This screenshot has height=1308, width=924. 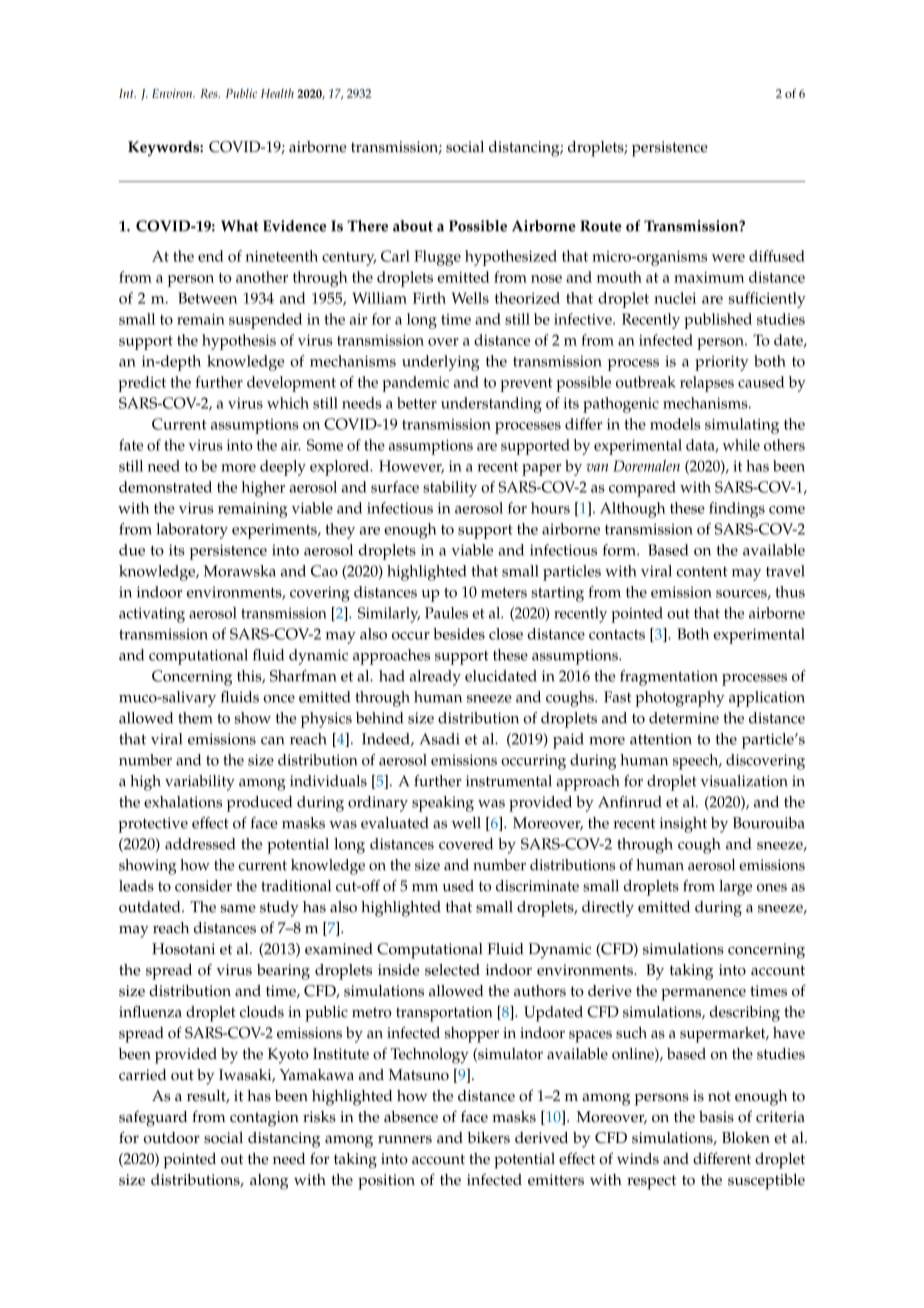 I want to click on speaking, so click(x=443, y=804).
